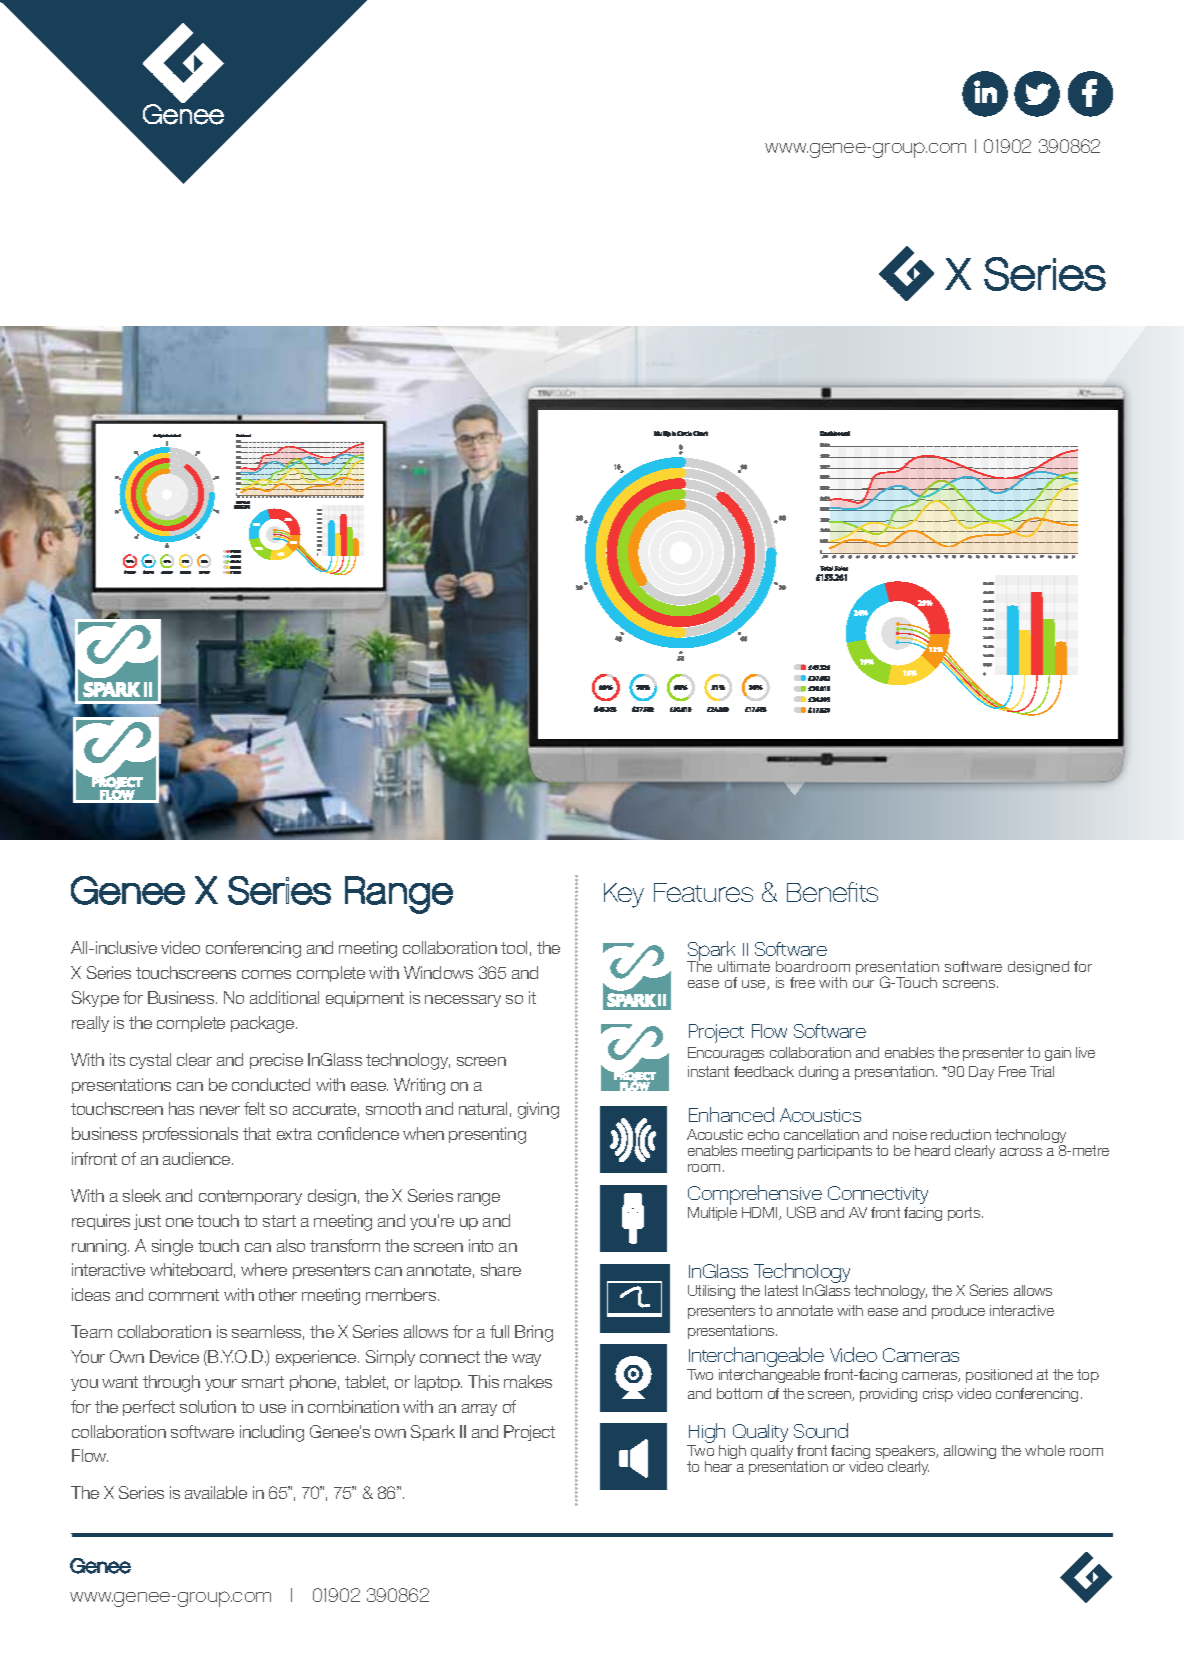  Describe the element at coordinates (965, 1214) in the screenshot. I see `ports` at that location.
